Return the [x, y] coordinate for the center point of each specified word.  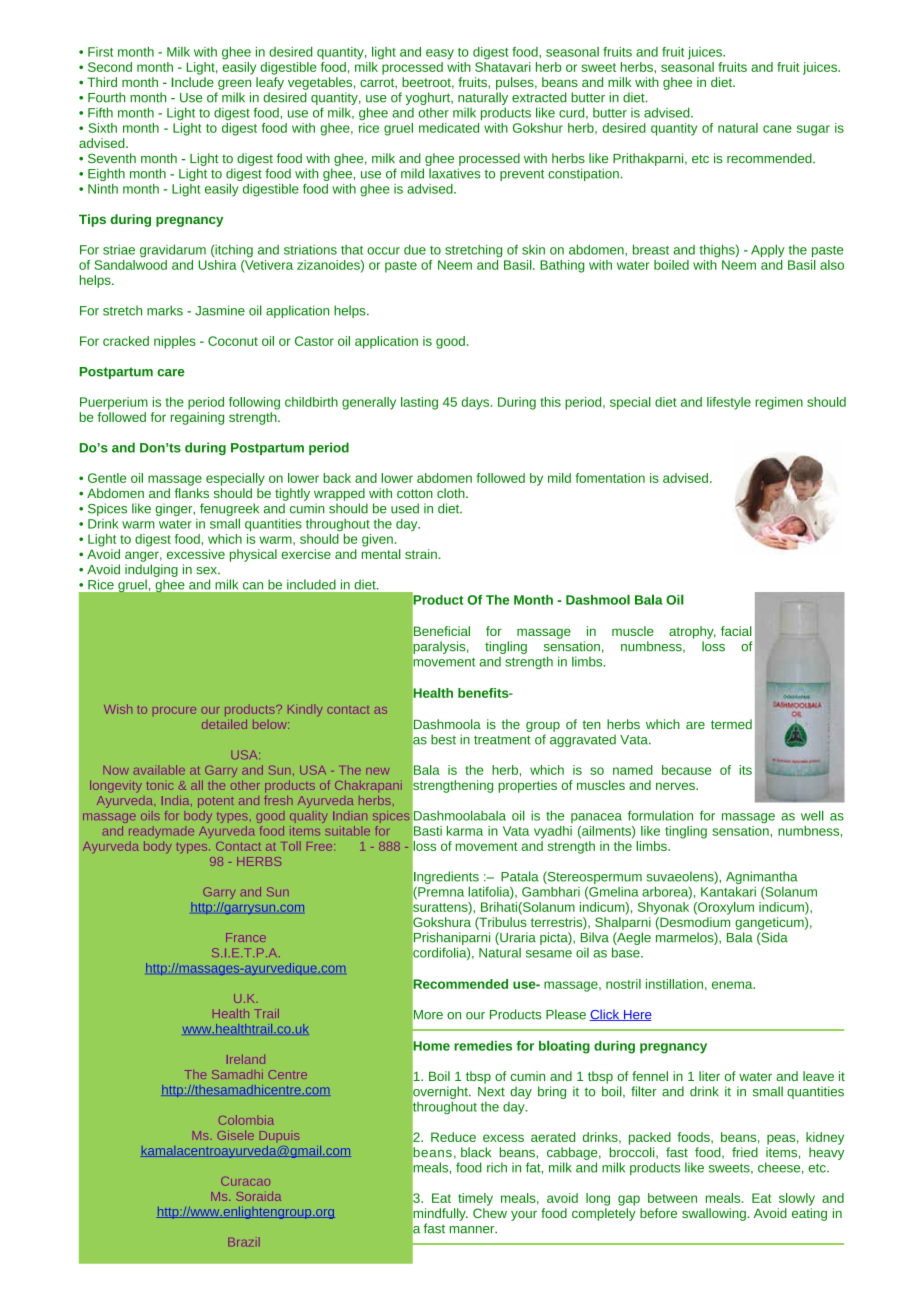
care [171, 373]
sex [207, 571]
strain [422, 554]
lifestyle [729, 403]
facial [736, 631]
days [476, 403]
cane [777, 129]
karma [465, 831]
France [246, 937]
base [627, 952]
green [234, 84]
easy [440, 54]
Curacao [245, 1181]
